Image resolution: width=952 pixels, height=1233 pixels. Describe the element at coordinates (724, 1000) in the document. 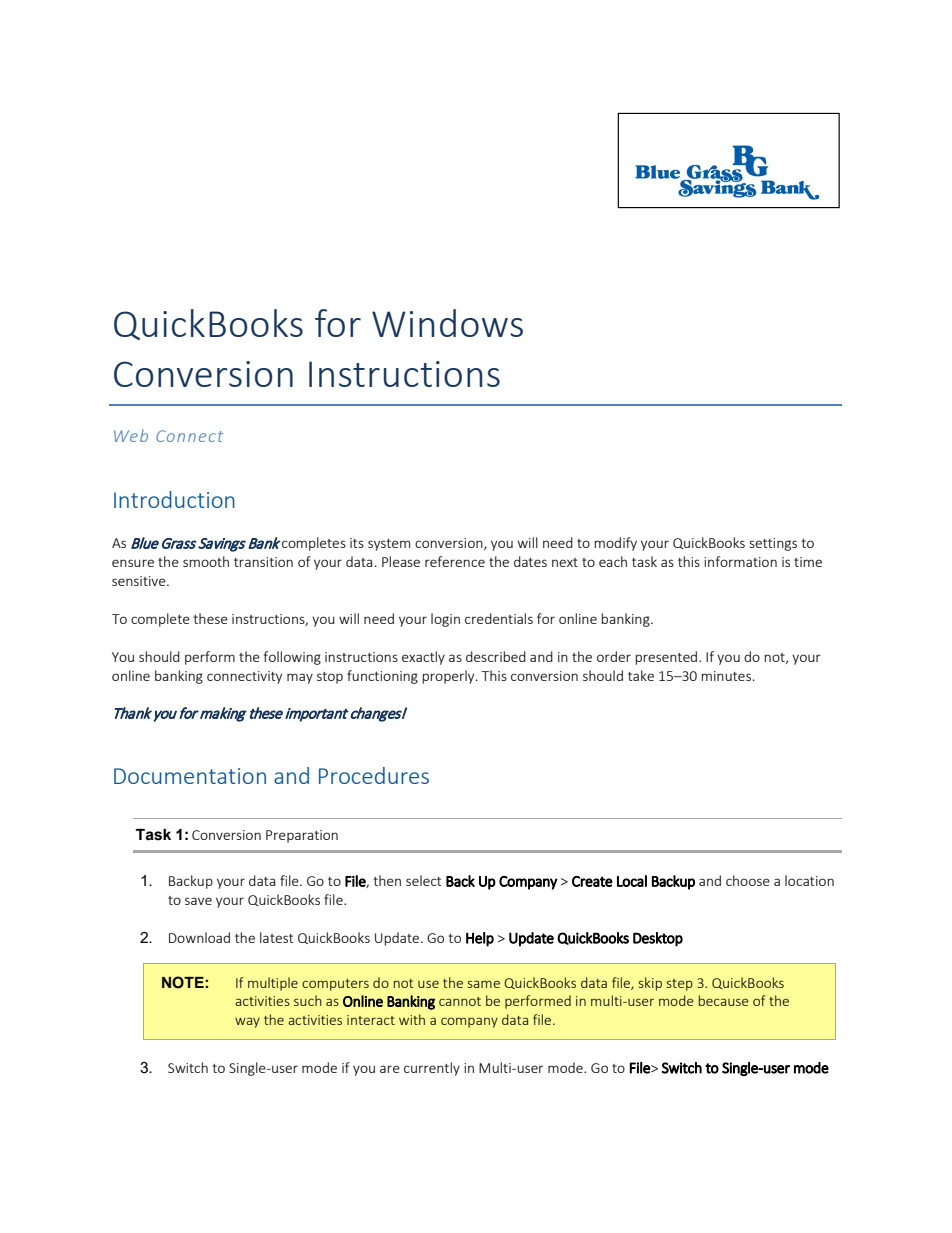

I see `because` at that location.
